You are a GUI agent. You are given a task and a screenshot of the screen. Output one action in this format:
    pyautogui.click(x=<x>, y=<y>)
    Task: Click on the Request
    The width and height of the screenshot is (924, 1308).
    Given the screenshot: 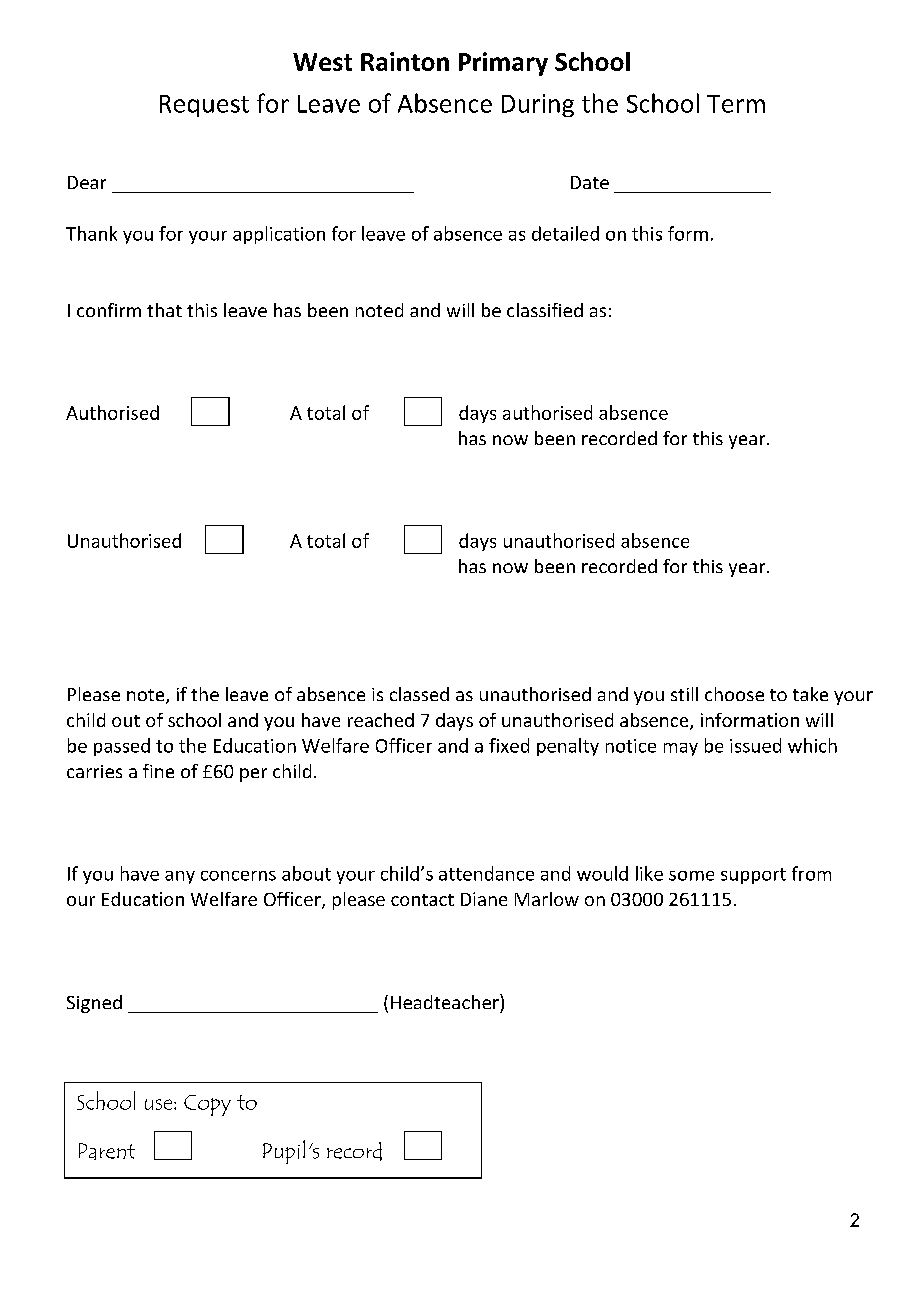 What is the action you would take?
    pyautogui.click(x=204, y=106)
